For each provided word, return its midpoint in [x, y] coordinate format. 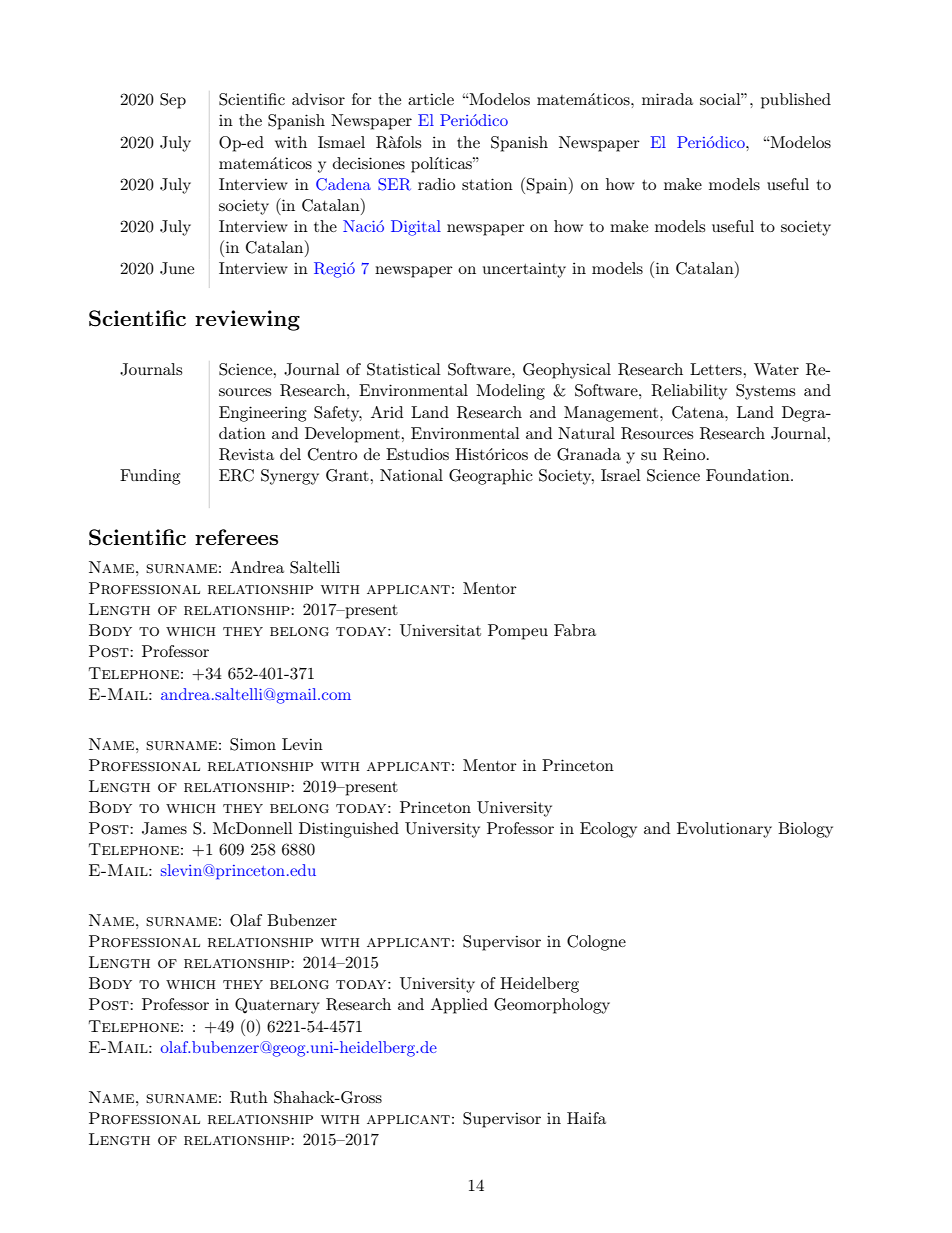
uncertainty [524, 270]
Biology [805, 830]
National [411, 475]
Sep [173, 101]
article [431, 99]
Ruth [249, 1097]
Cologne [596, 943]
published [796, 101]
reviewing [247, 320]
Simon [253, 744]
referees [236, 537]
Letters [717, 369]
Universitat [440, 630]
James [164, 828]
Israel [621, 475]
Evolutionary [724, 830]
